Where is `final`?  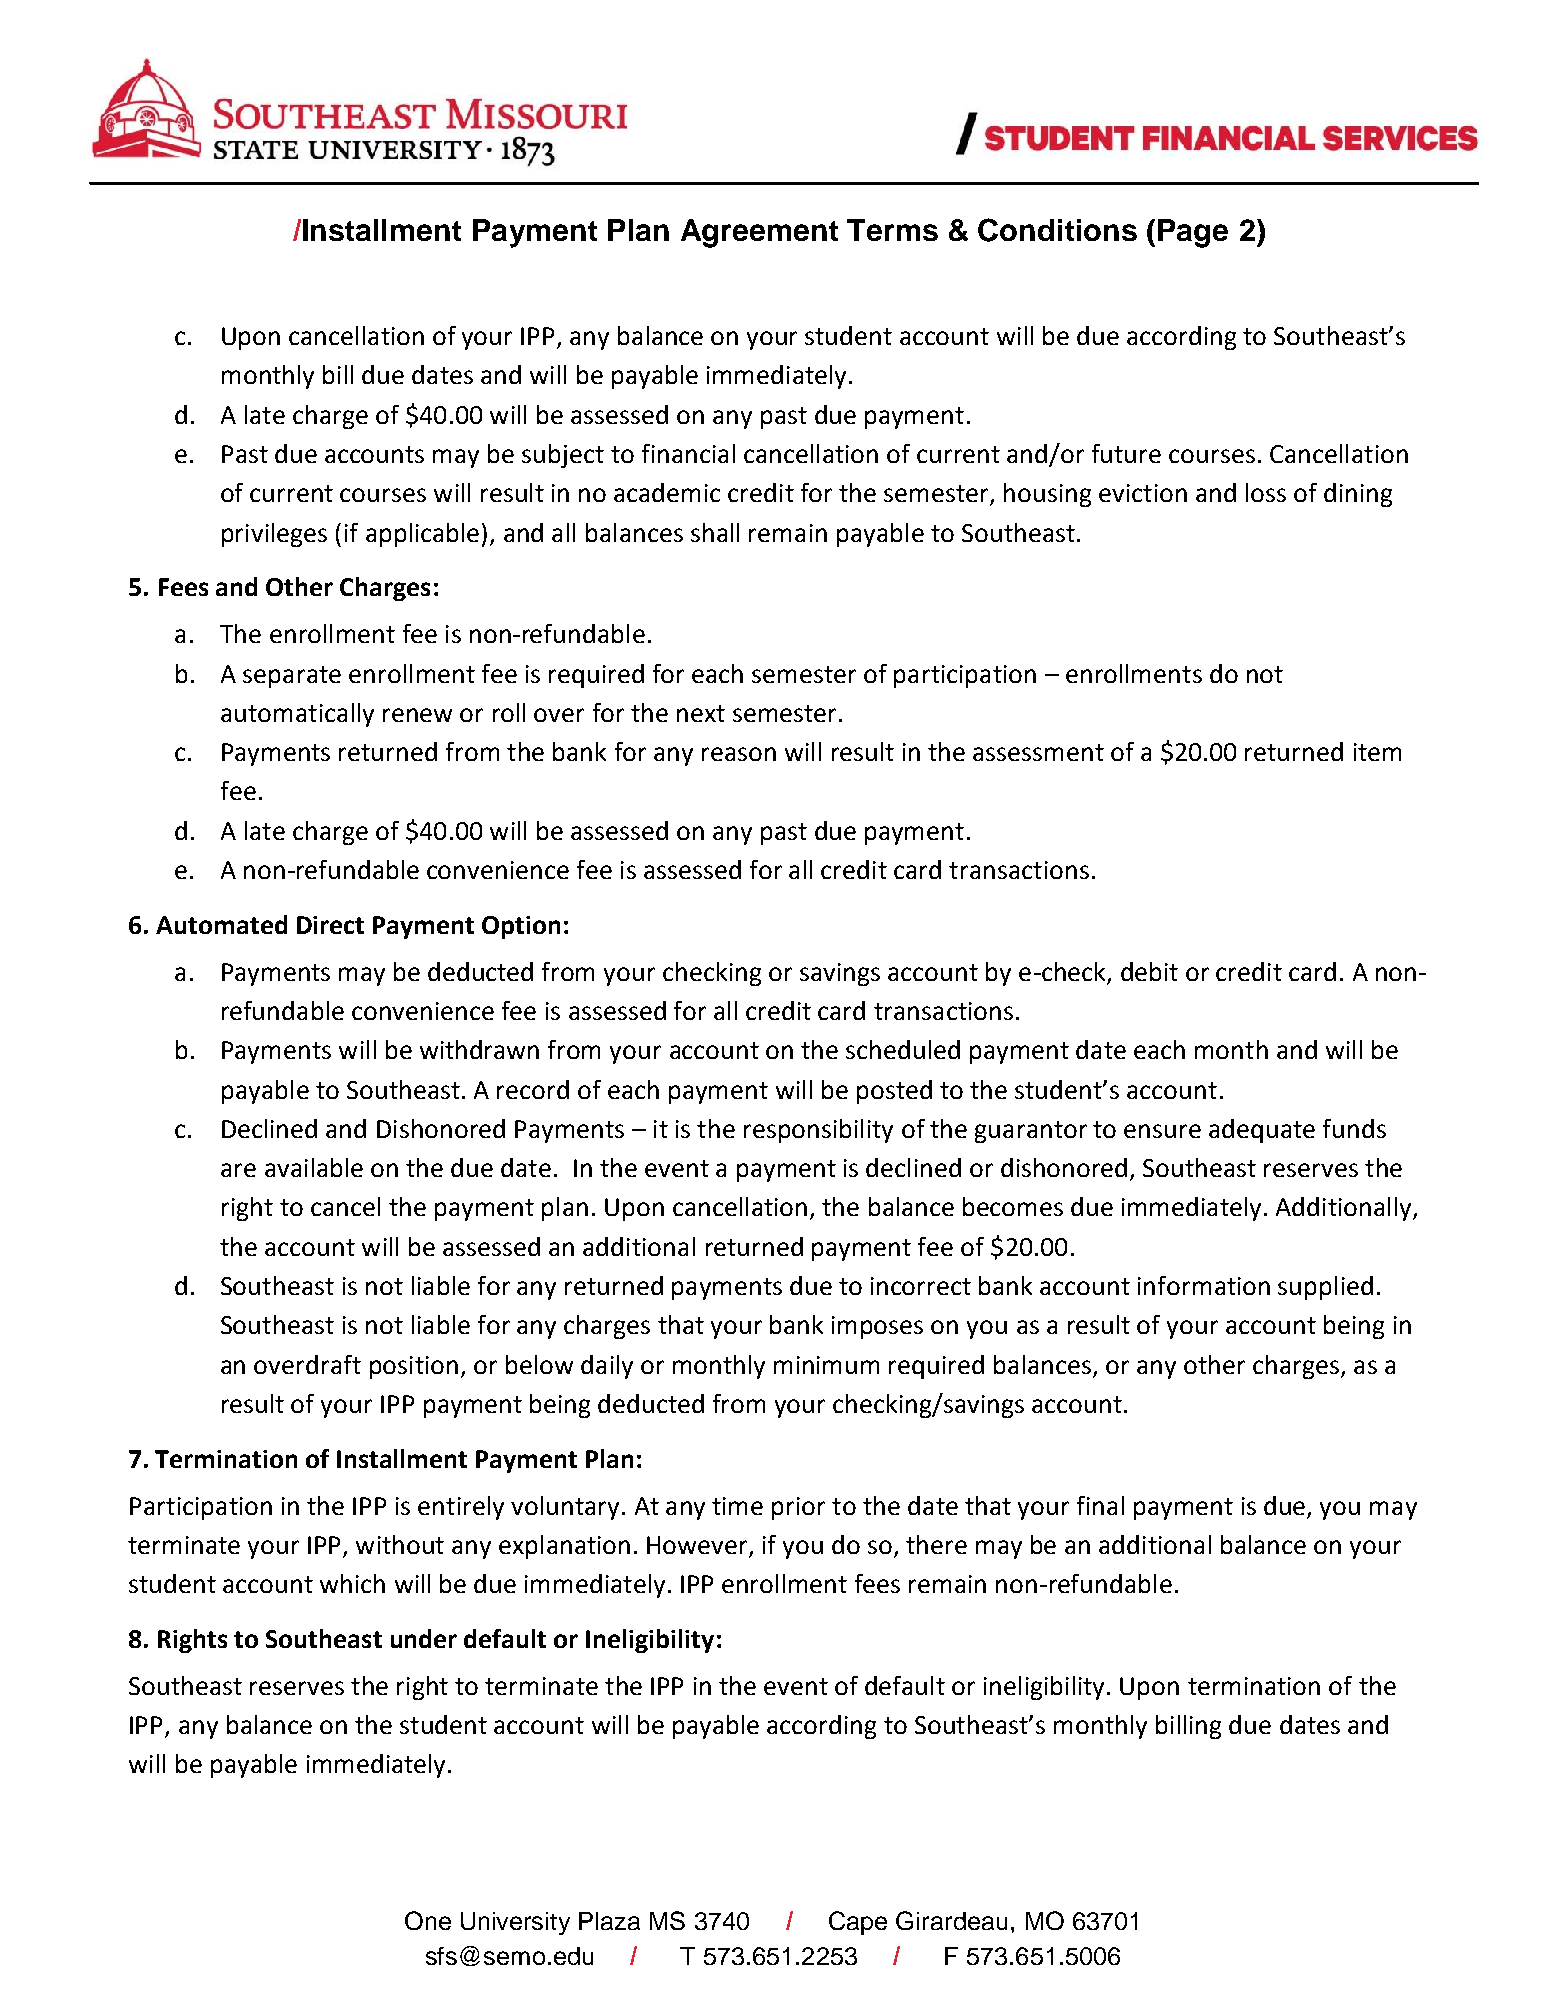
final is located at coordinates (1100, 1505).
